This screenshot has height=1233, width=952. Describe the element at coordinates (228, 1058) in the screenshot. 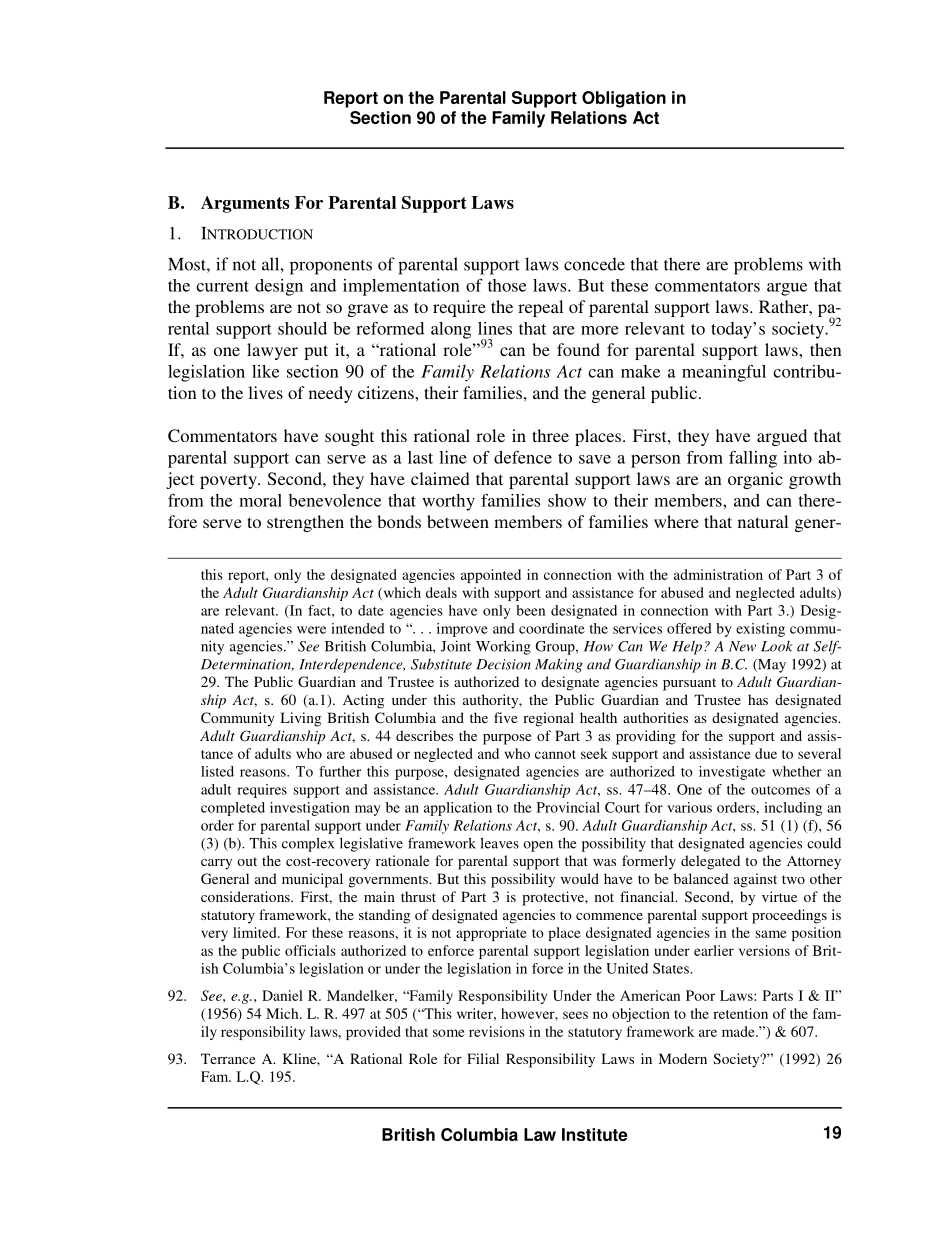

I see `Terrance` at that location.
